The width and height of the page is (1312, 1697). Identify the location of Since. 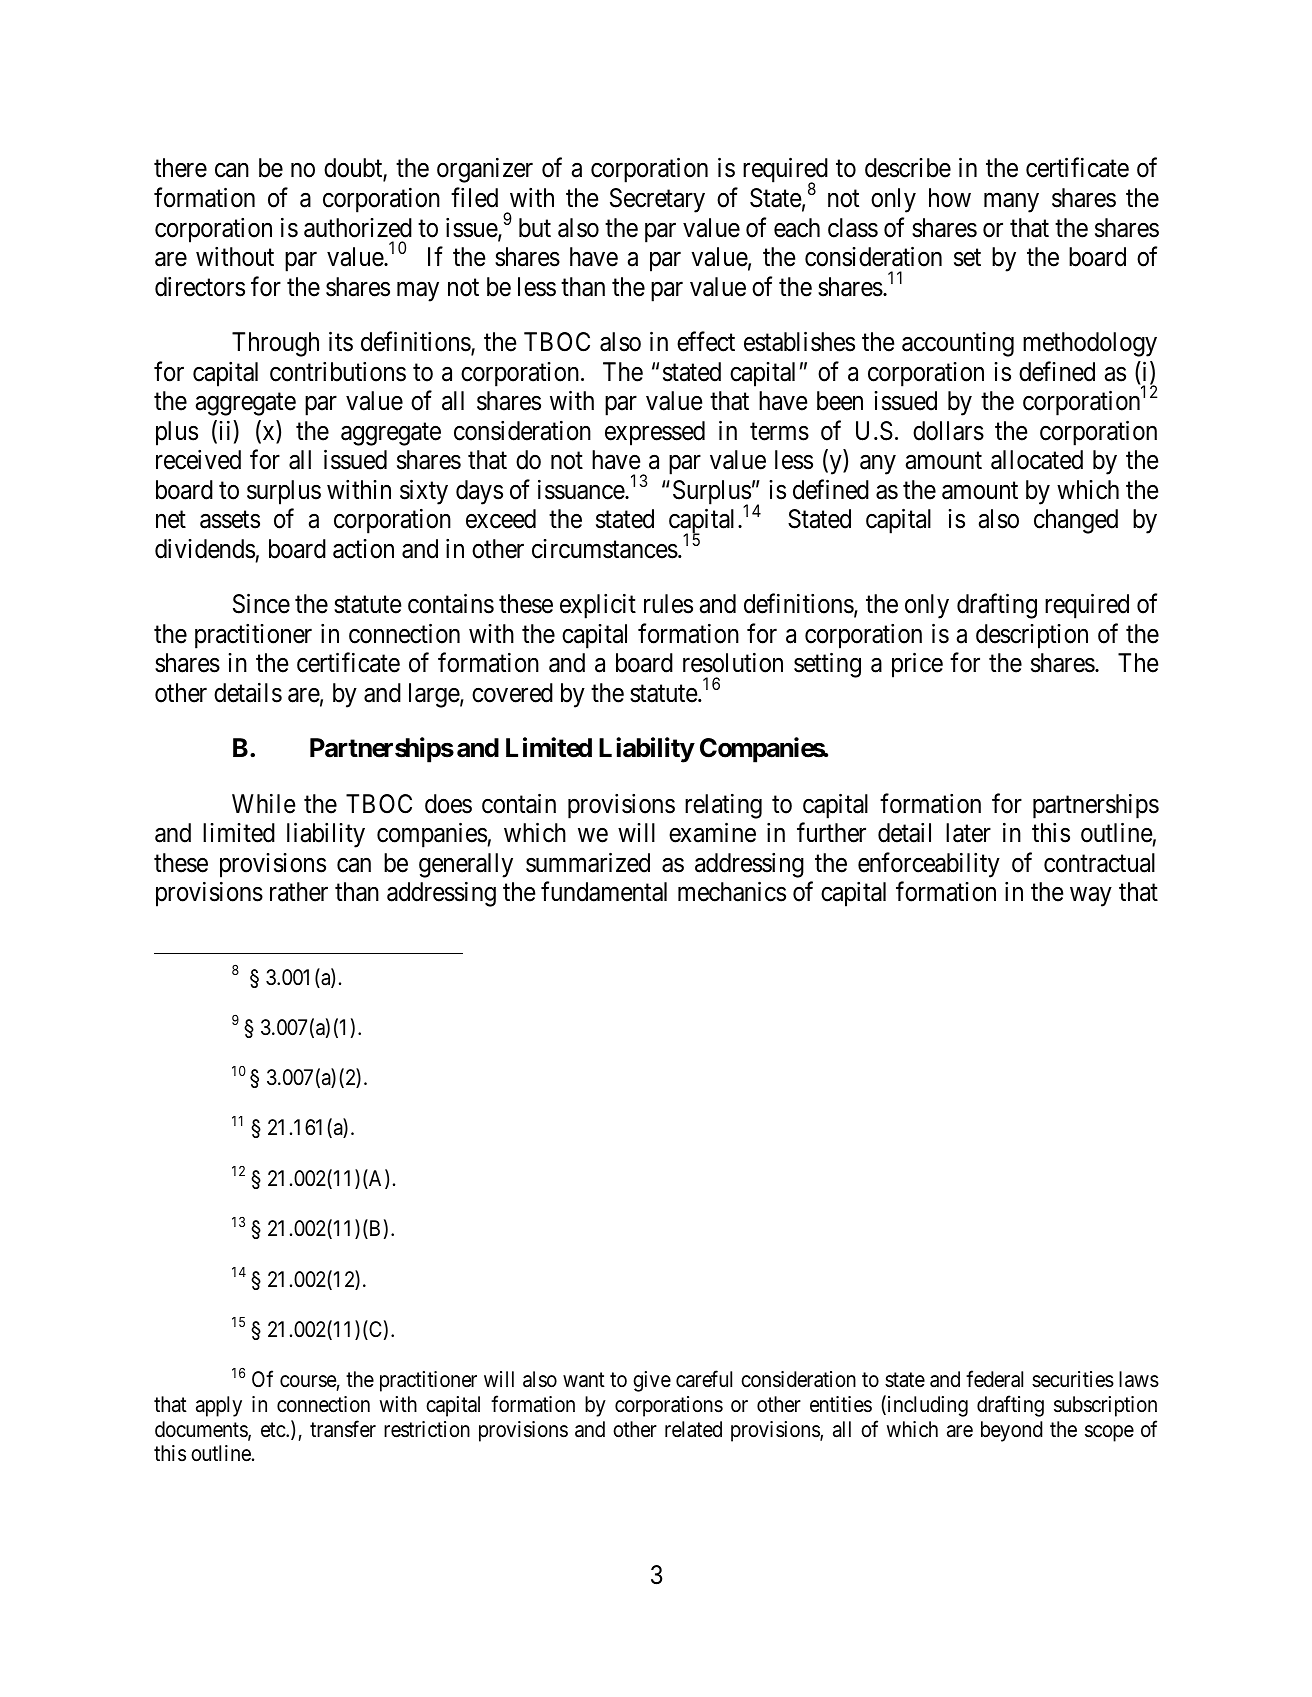
(261, 604).
